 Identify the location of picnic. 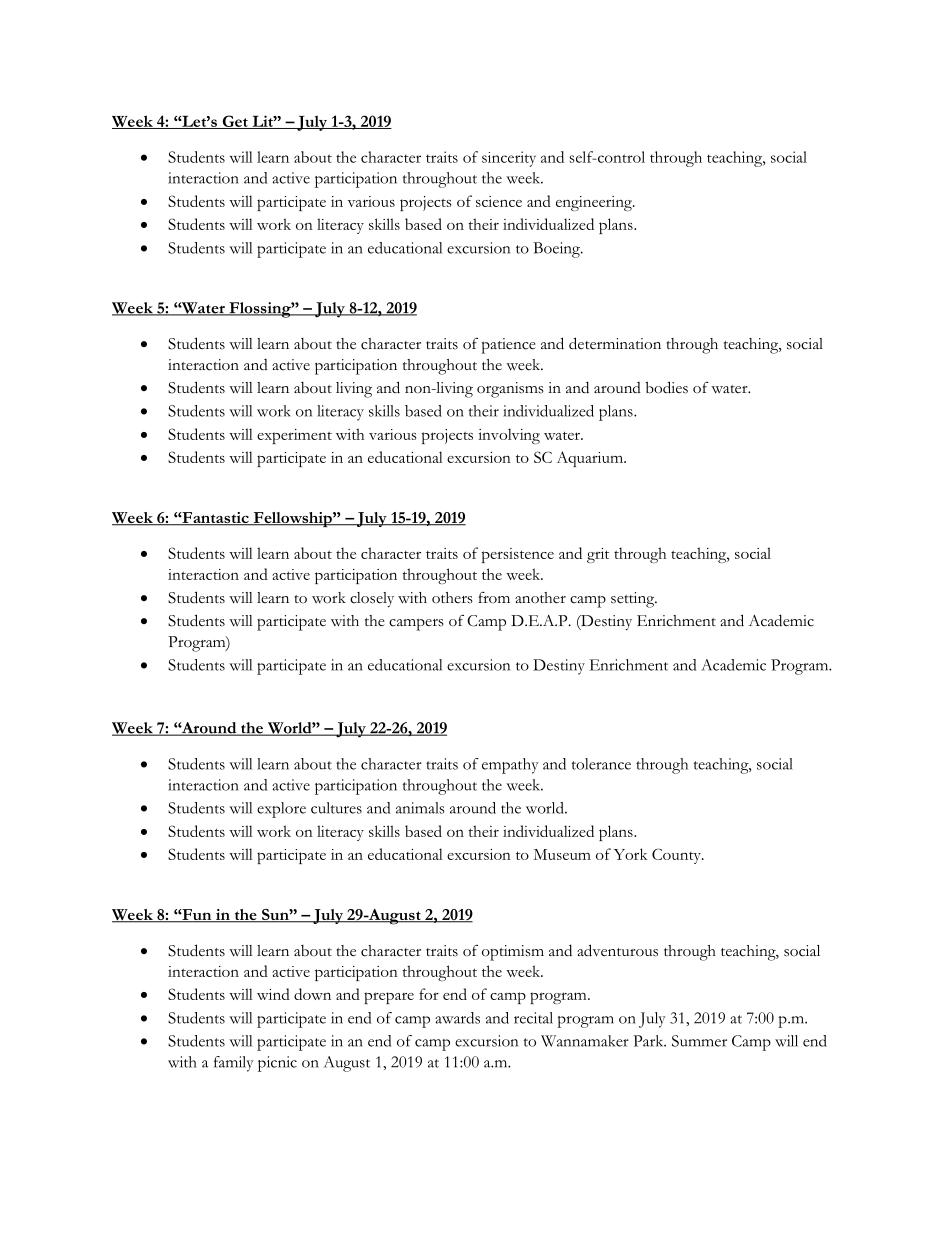
(277, 1064).
